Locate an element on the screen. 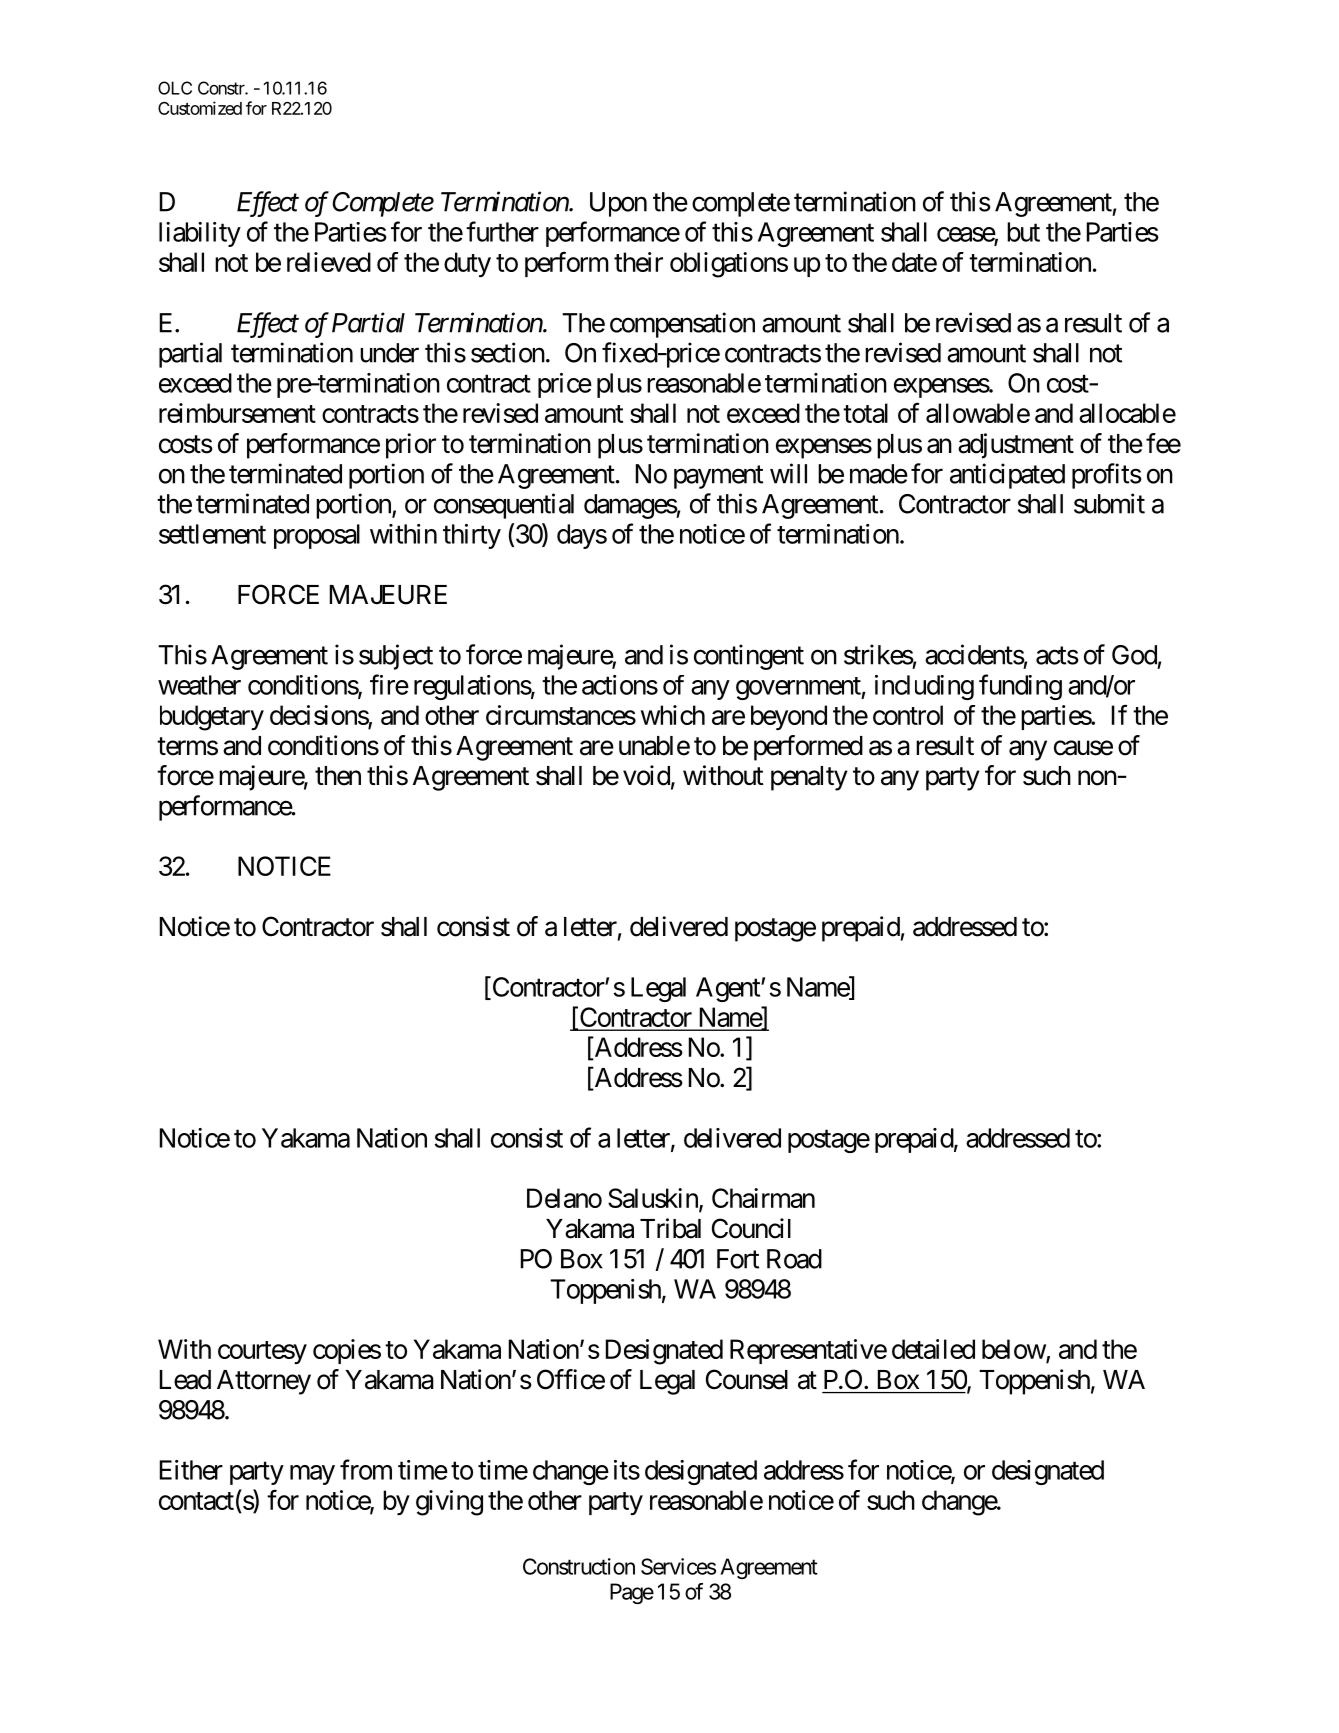 The image size is (1339, 1733). may is located at coordinates (312, 1475).
